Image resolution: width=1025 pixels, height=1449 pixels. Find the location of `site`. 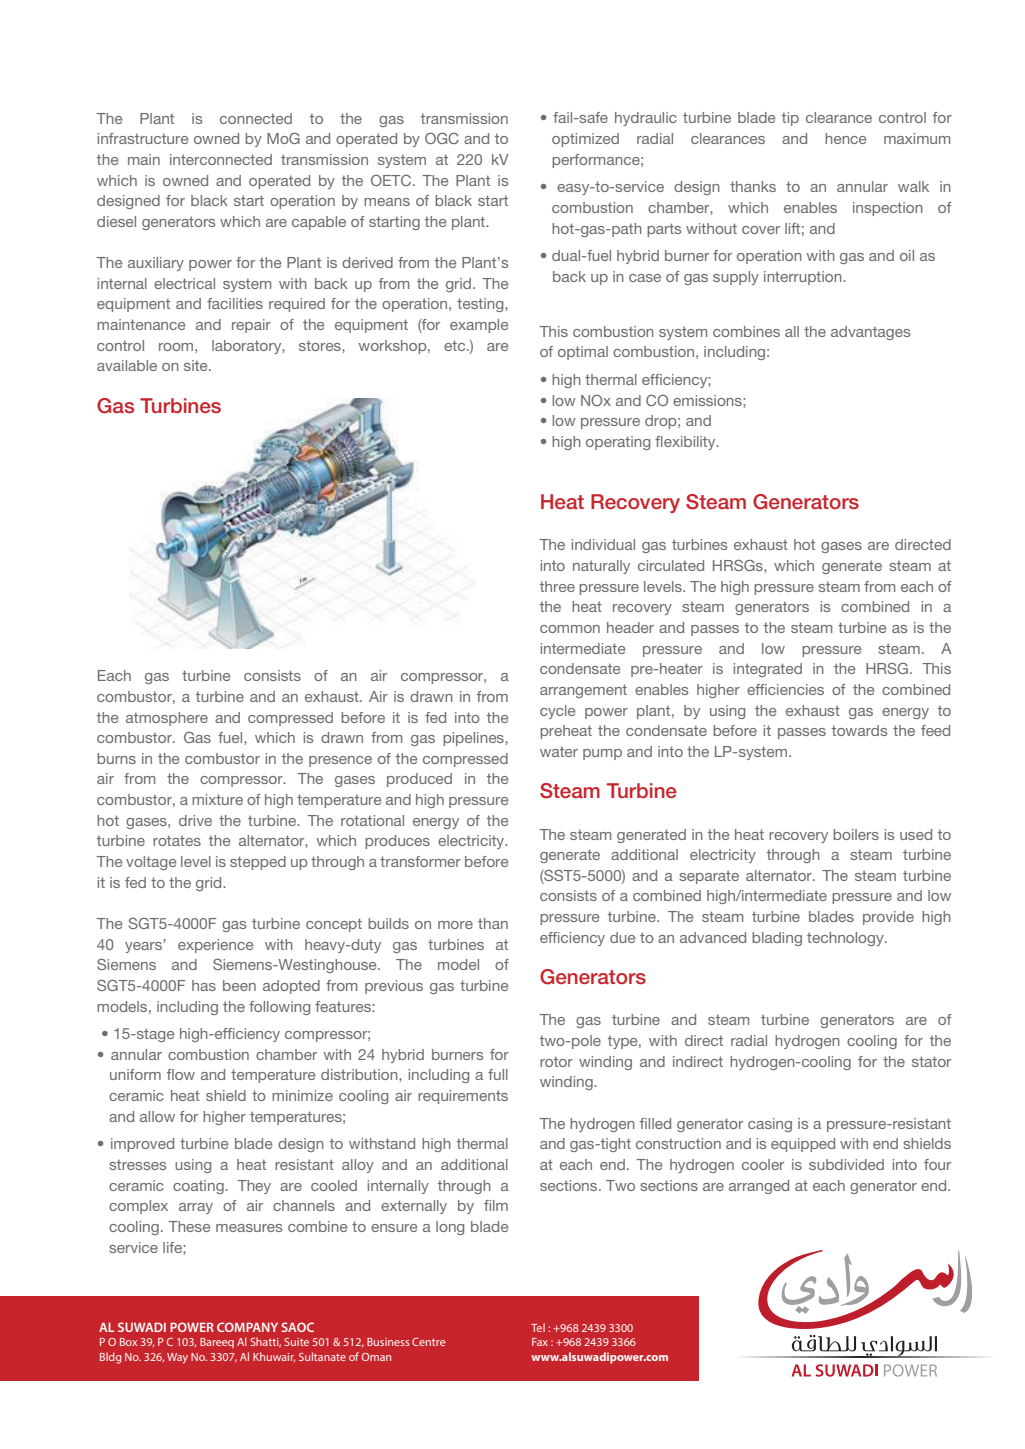

site is located at coordinates (197, 365).
